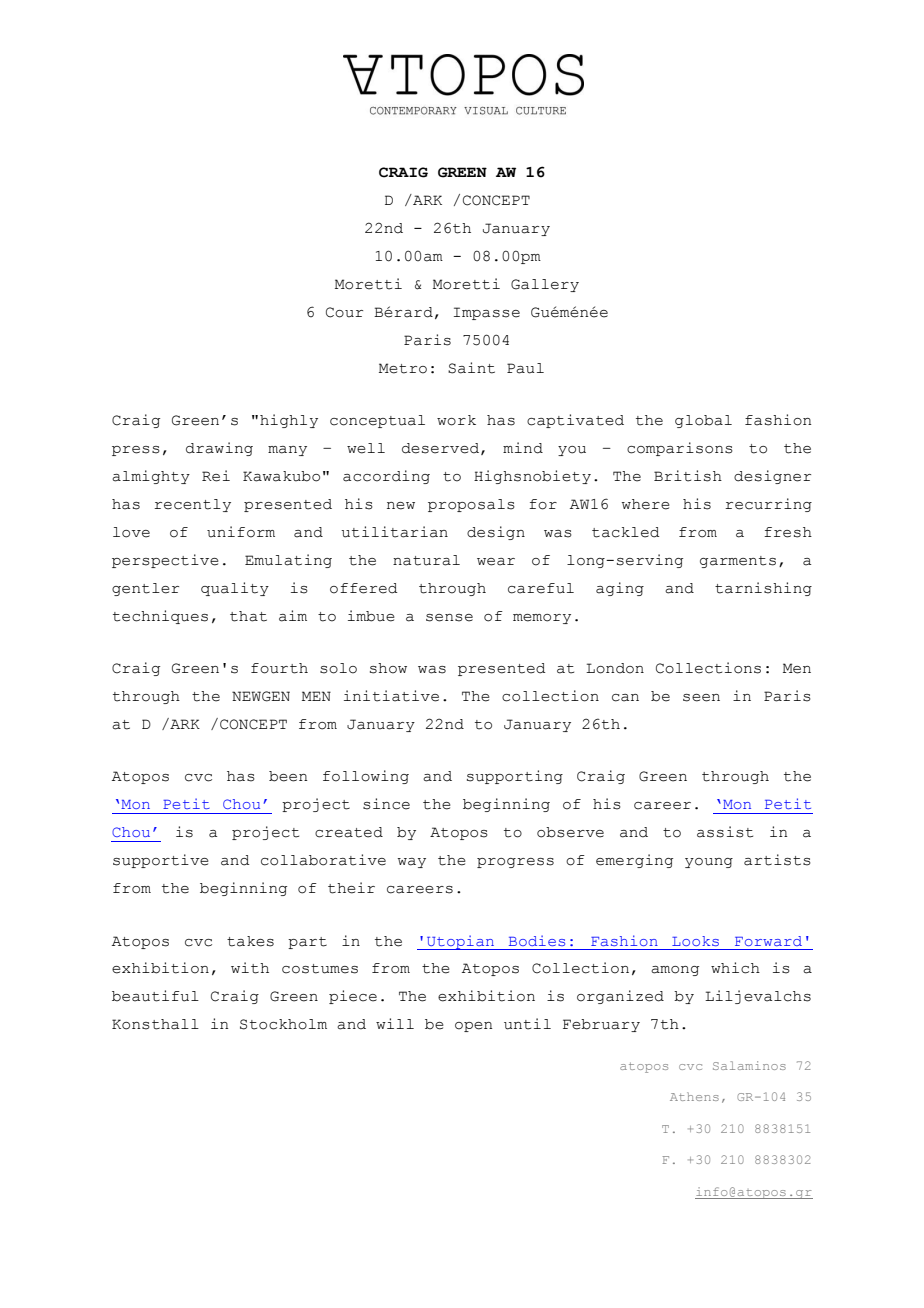 This document has height=1308, width=924. I want to click on Cour, so click(344, 312).
